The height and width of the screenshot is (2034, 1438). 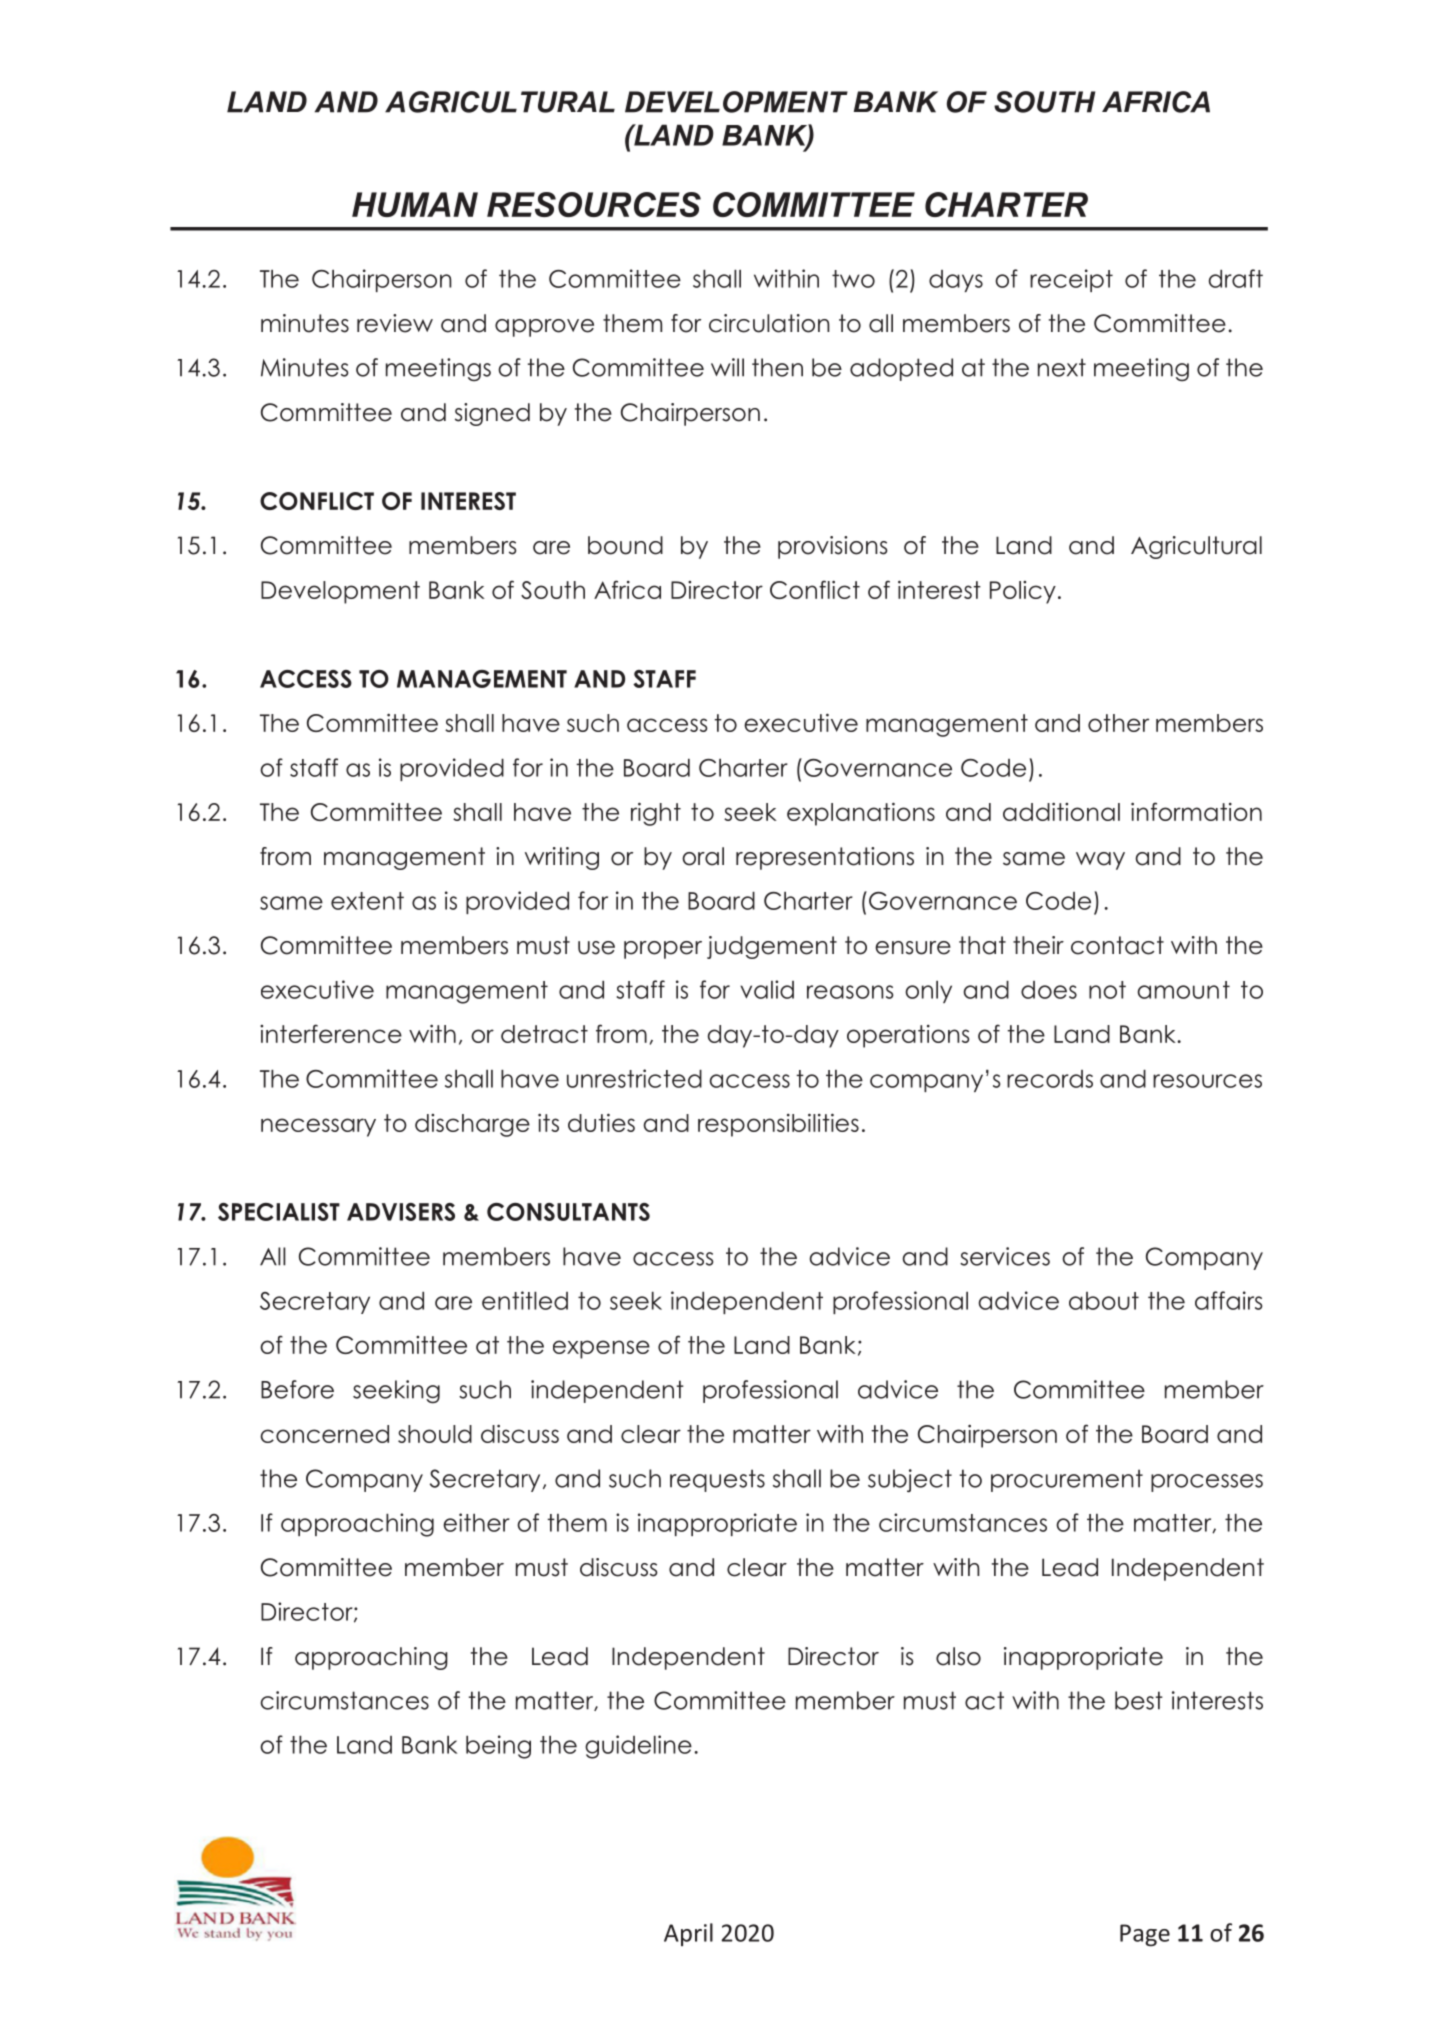 I want to click on procurement, so click(x=1067, y=1480).
